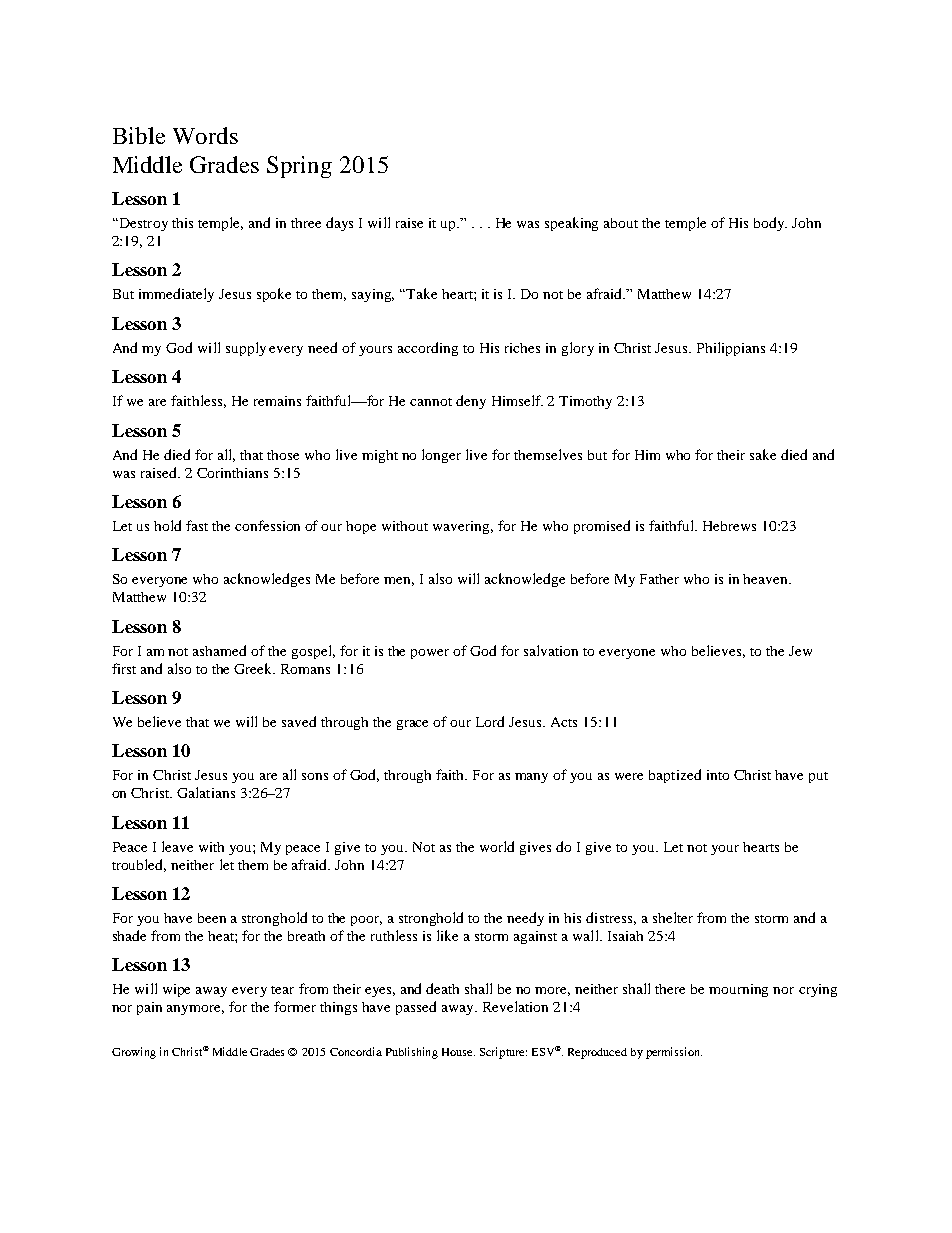 The height and width of the image is (1233, 952). Describe the element at coordinates (770, 224) in the image. I see `body` at that location.
